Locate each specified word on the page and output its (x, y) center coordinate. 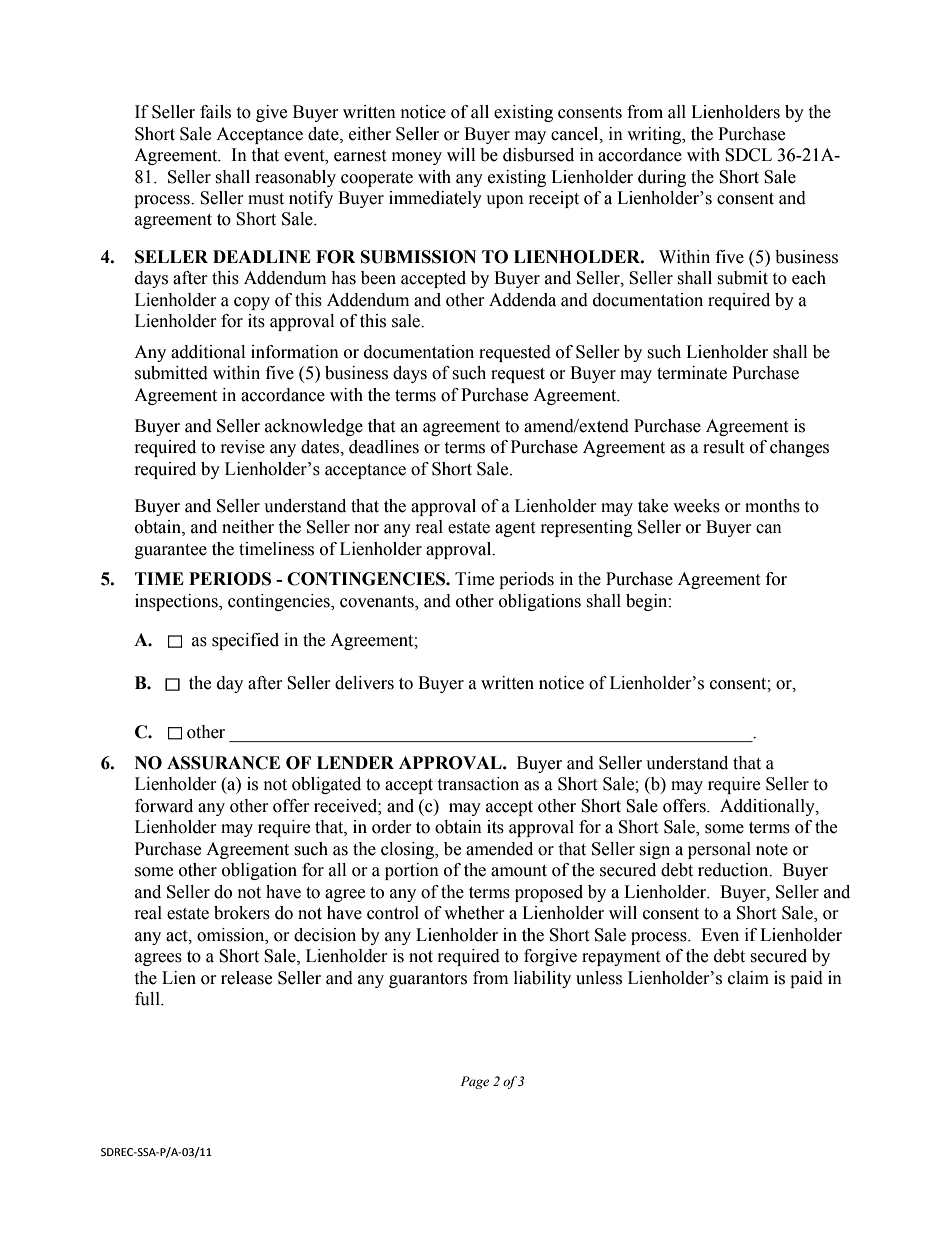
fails (215, 112)
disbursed (538, 155)
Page (475, 1082)
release (246, 978)
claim (748, 978)
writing (655, 135)
